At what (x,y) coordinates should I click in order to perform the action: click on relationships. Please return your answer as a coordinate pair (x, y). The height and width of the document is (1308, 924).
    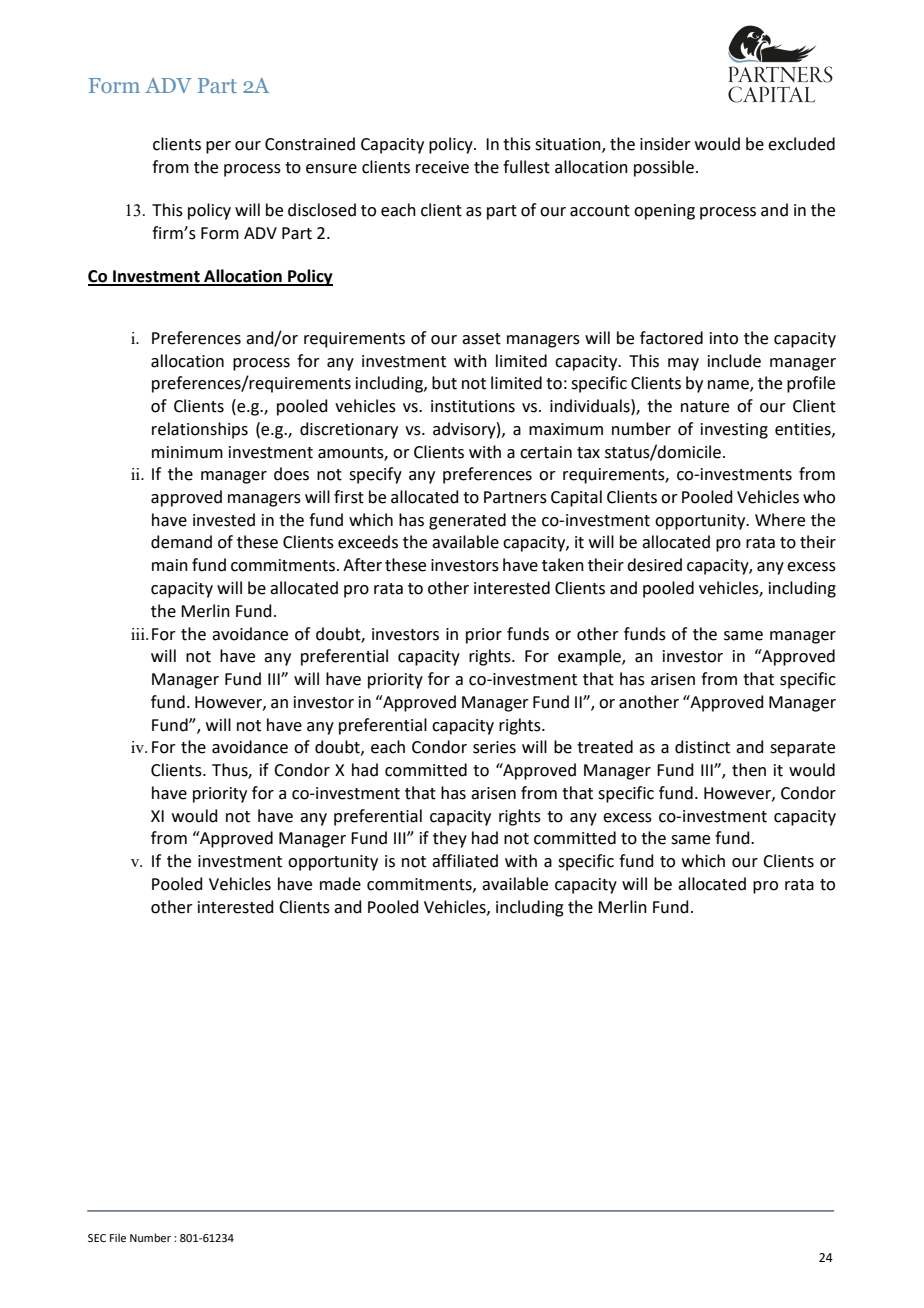
    Looking at the image, I should click on (200, 430).
